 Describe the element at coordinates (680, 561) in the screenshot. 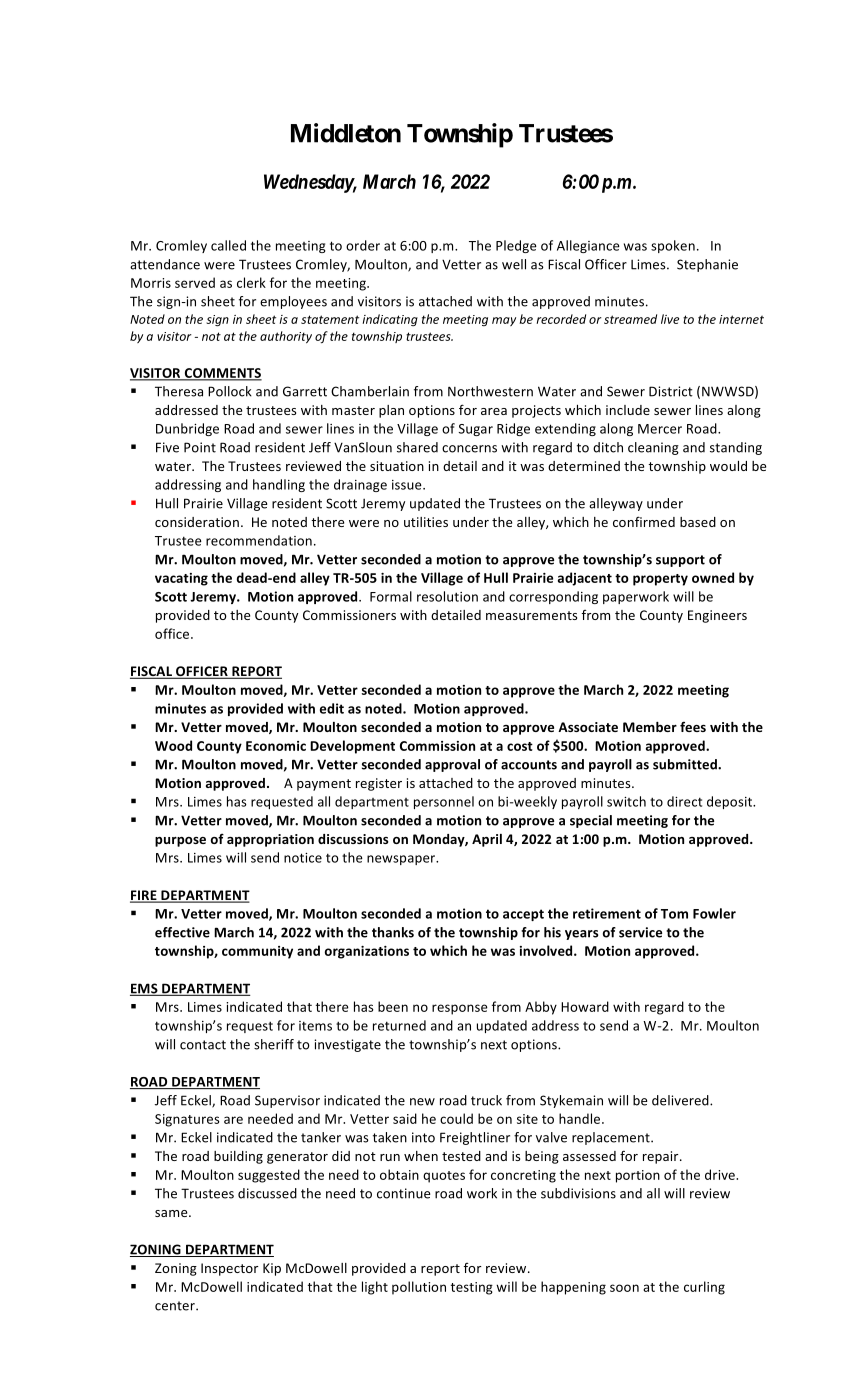

I see `support` at that location.
